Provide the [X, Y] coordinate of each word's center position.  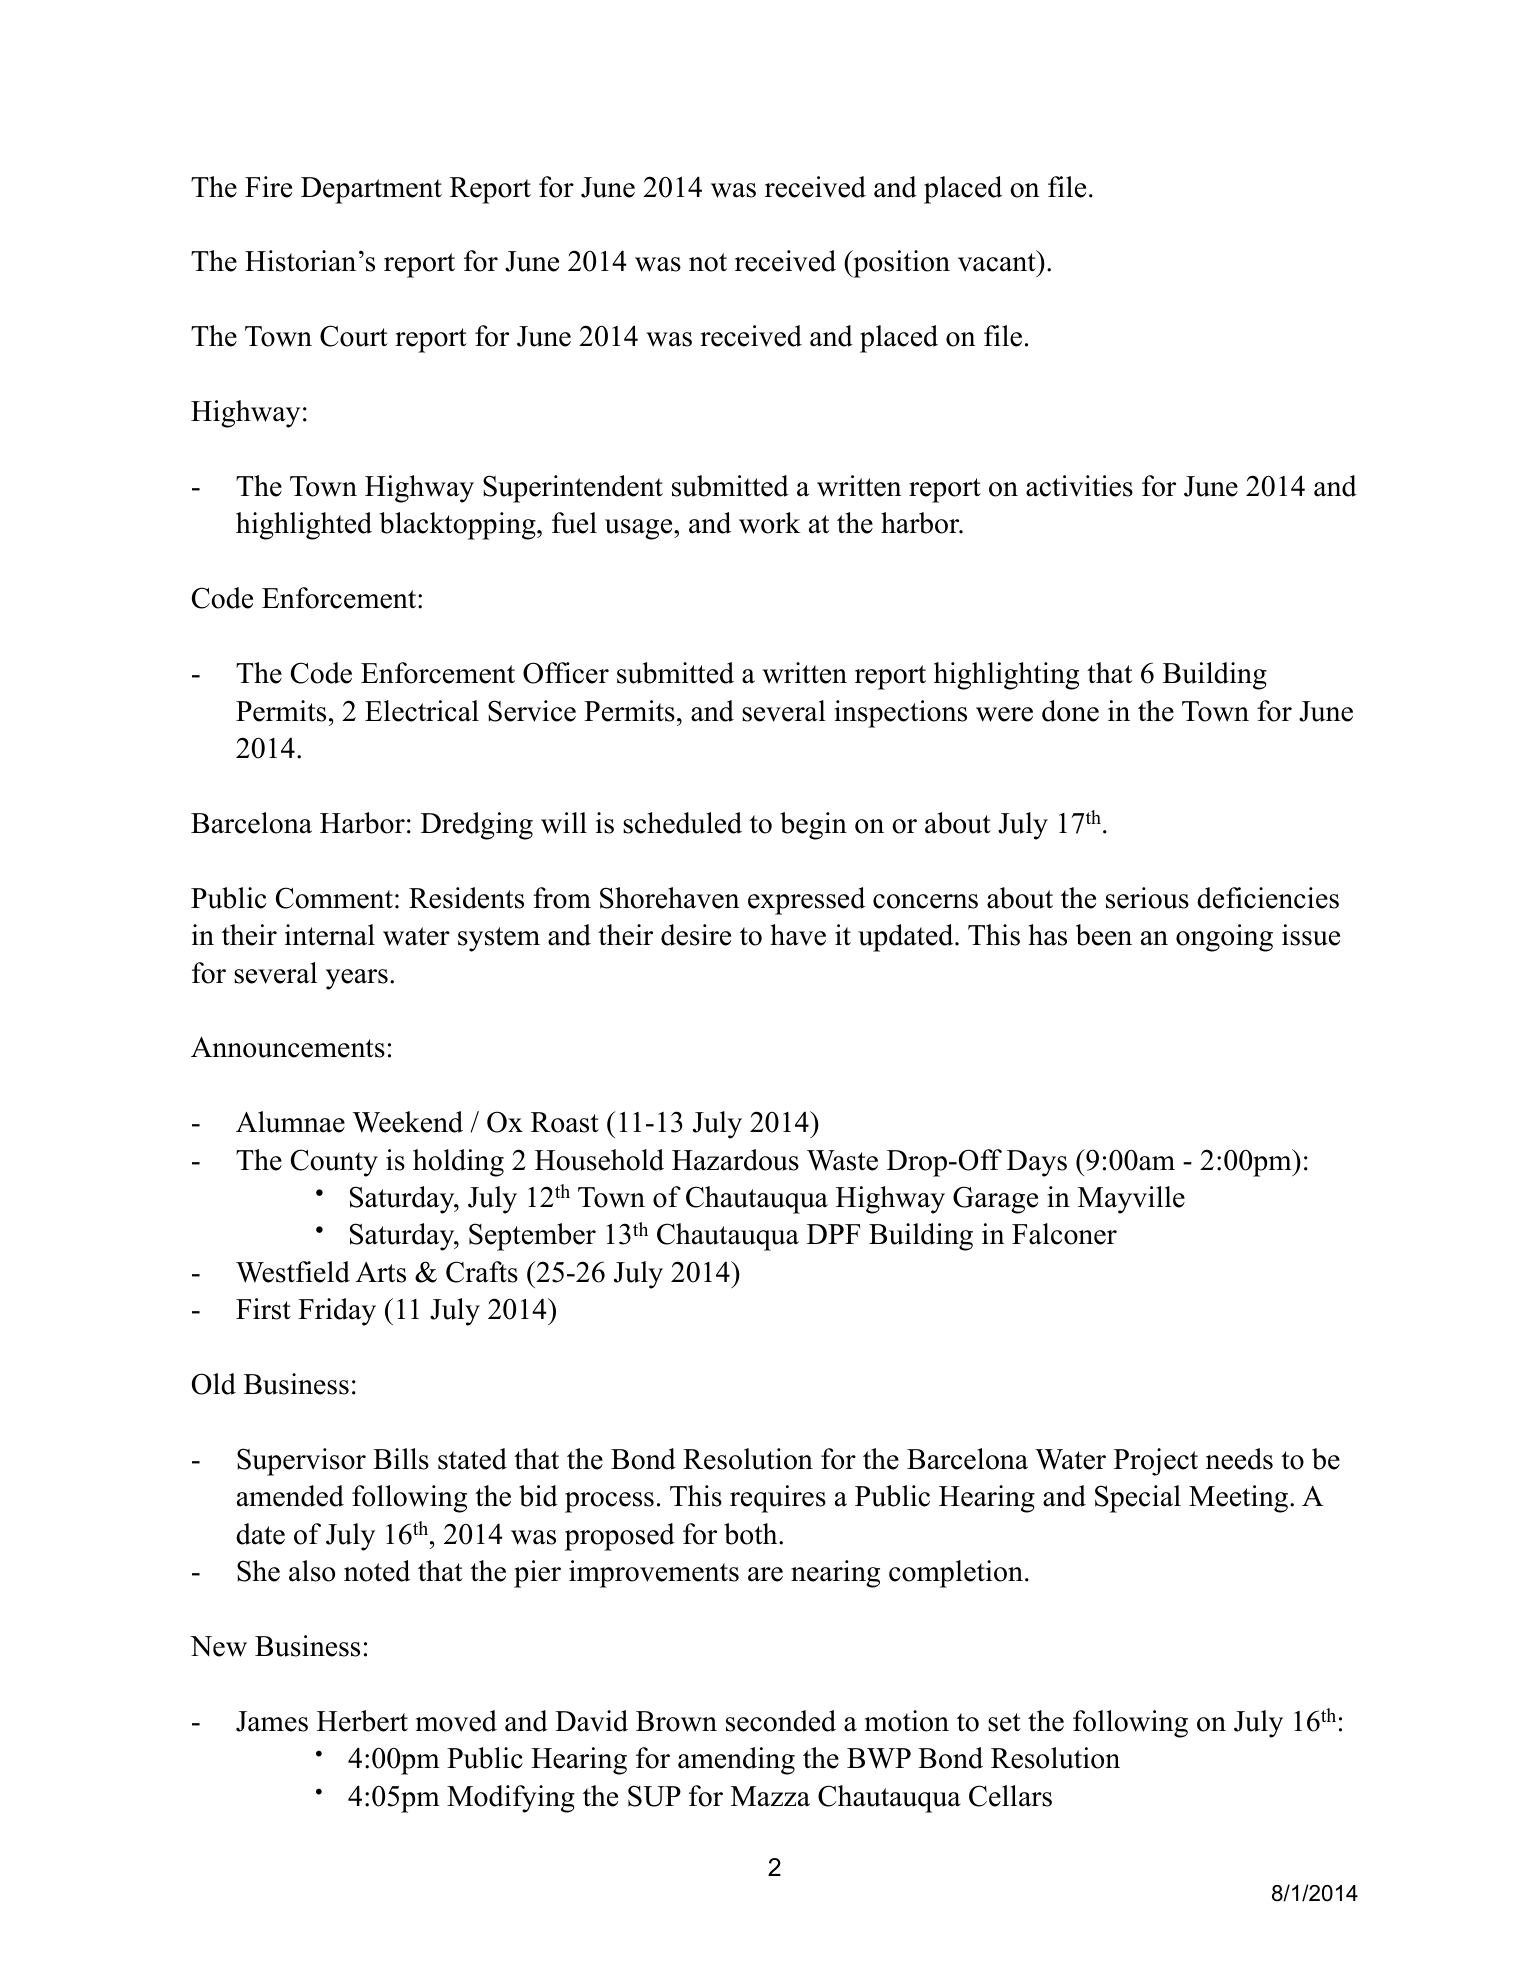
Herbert [362, 1721]
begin [813, 826]
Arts [381, 1272]
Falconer [1064, 1234]
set [1004, 1722]
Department [371, 190]
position [900, 264]
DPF [833, 1234]
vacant [997, 262]
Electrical [422, 711]
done [1070, 711]
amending [736, 1761]
